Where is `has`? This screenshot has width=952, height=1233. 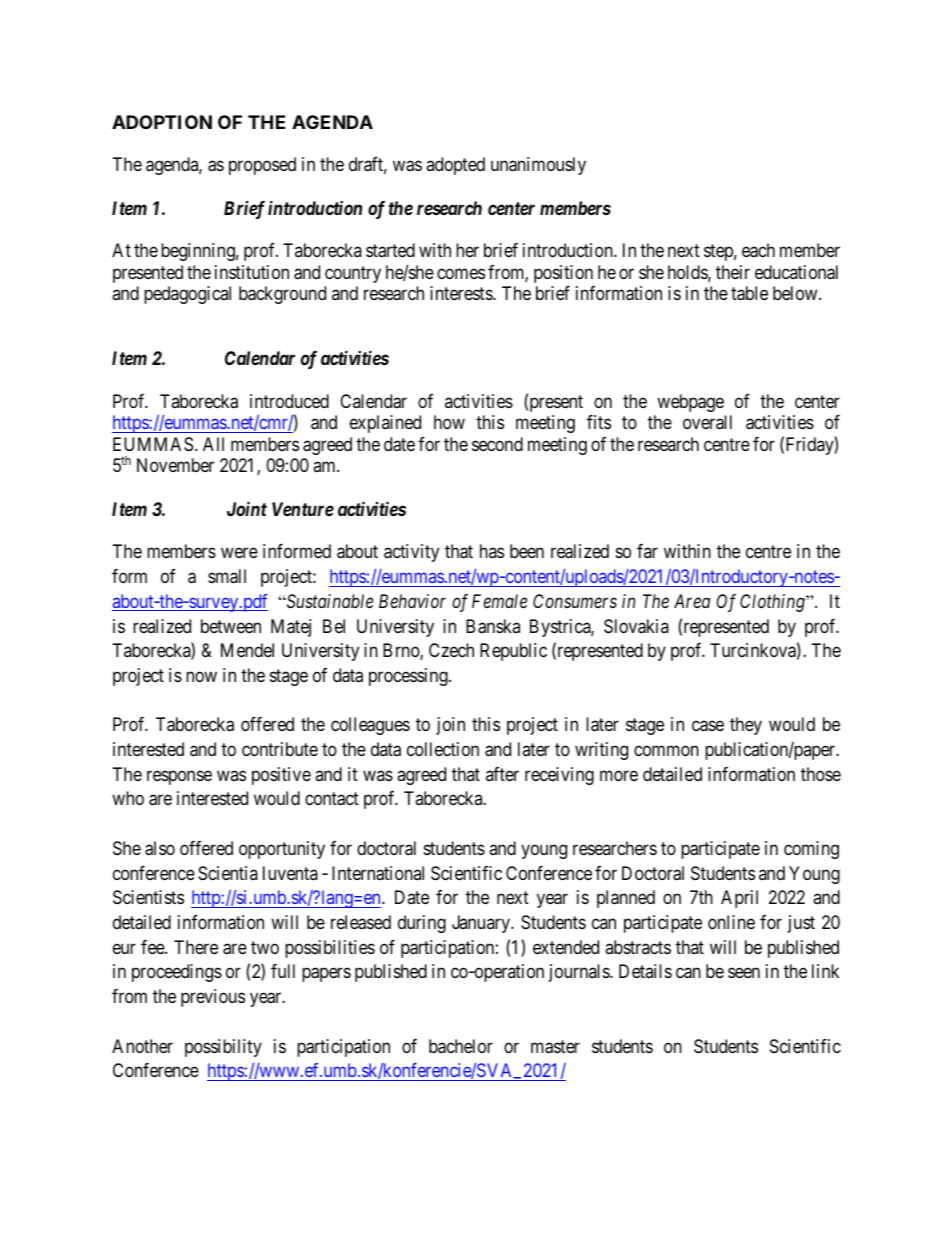 has is located at coordinates (492, 551).
